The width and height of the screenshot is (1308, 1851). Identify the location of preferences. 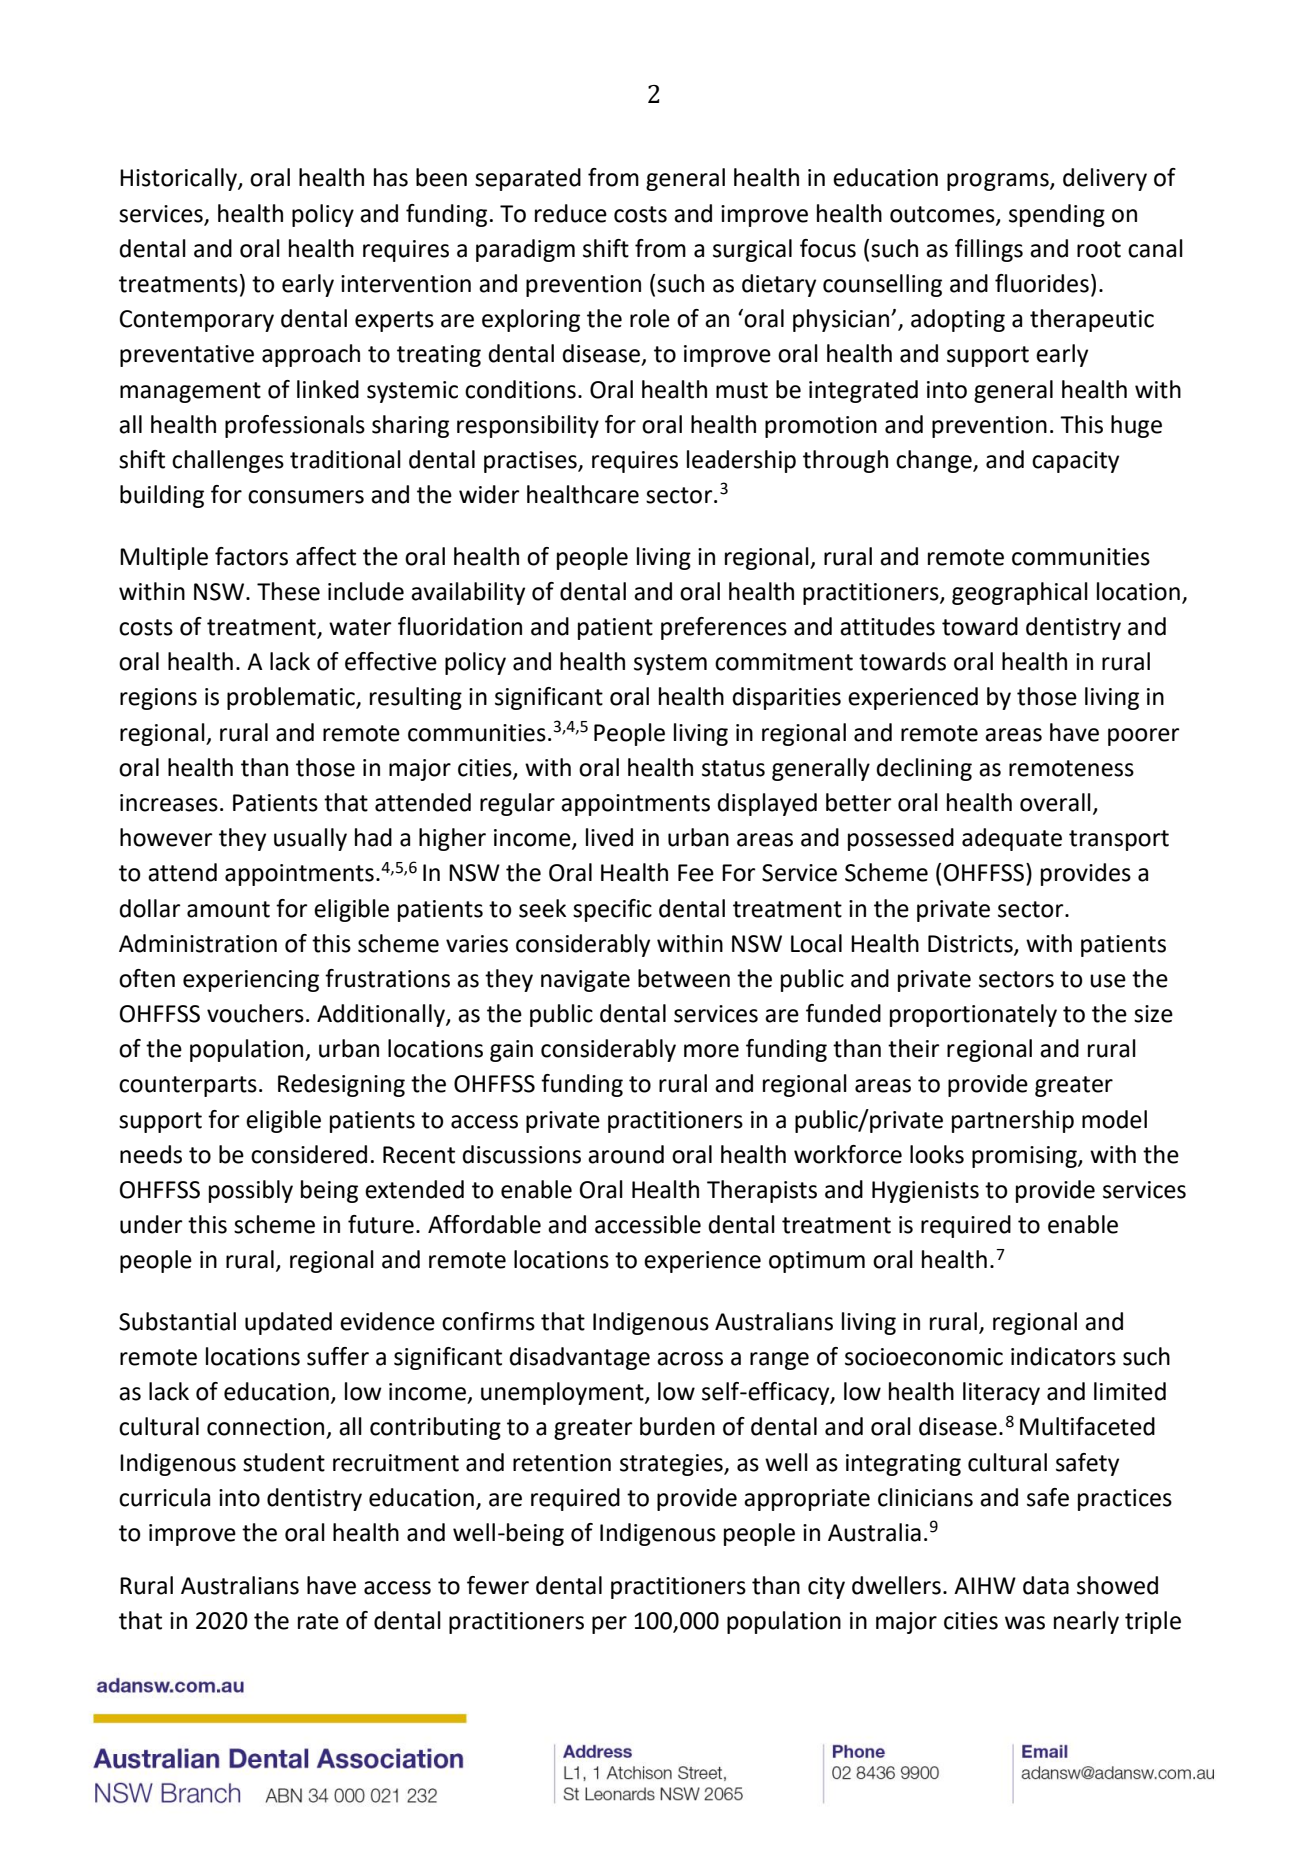
(724, 628).
